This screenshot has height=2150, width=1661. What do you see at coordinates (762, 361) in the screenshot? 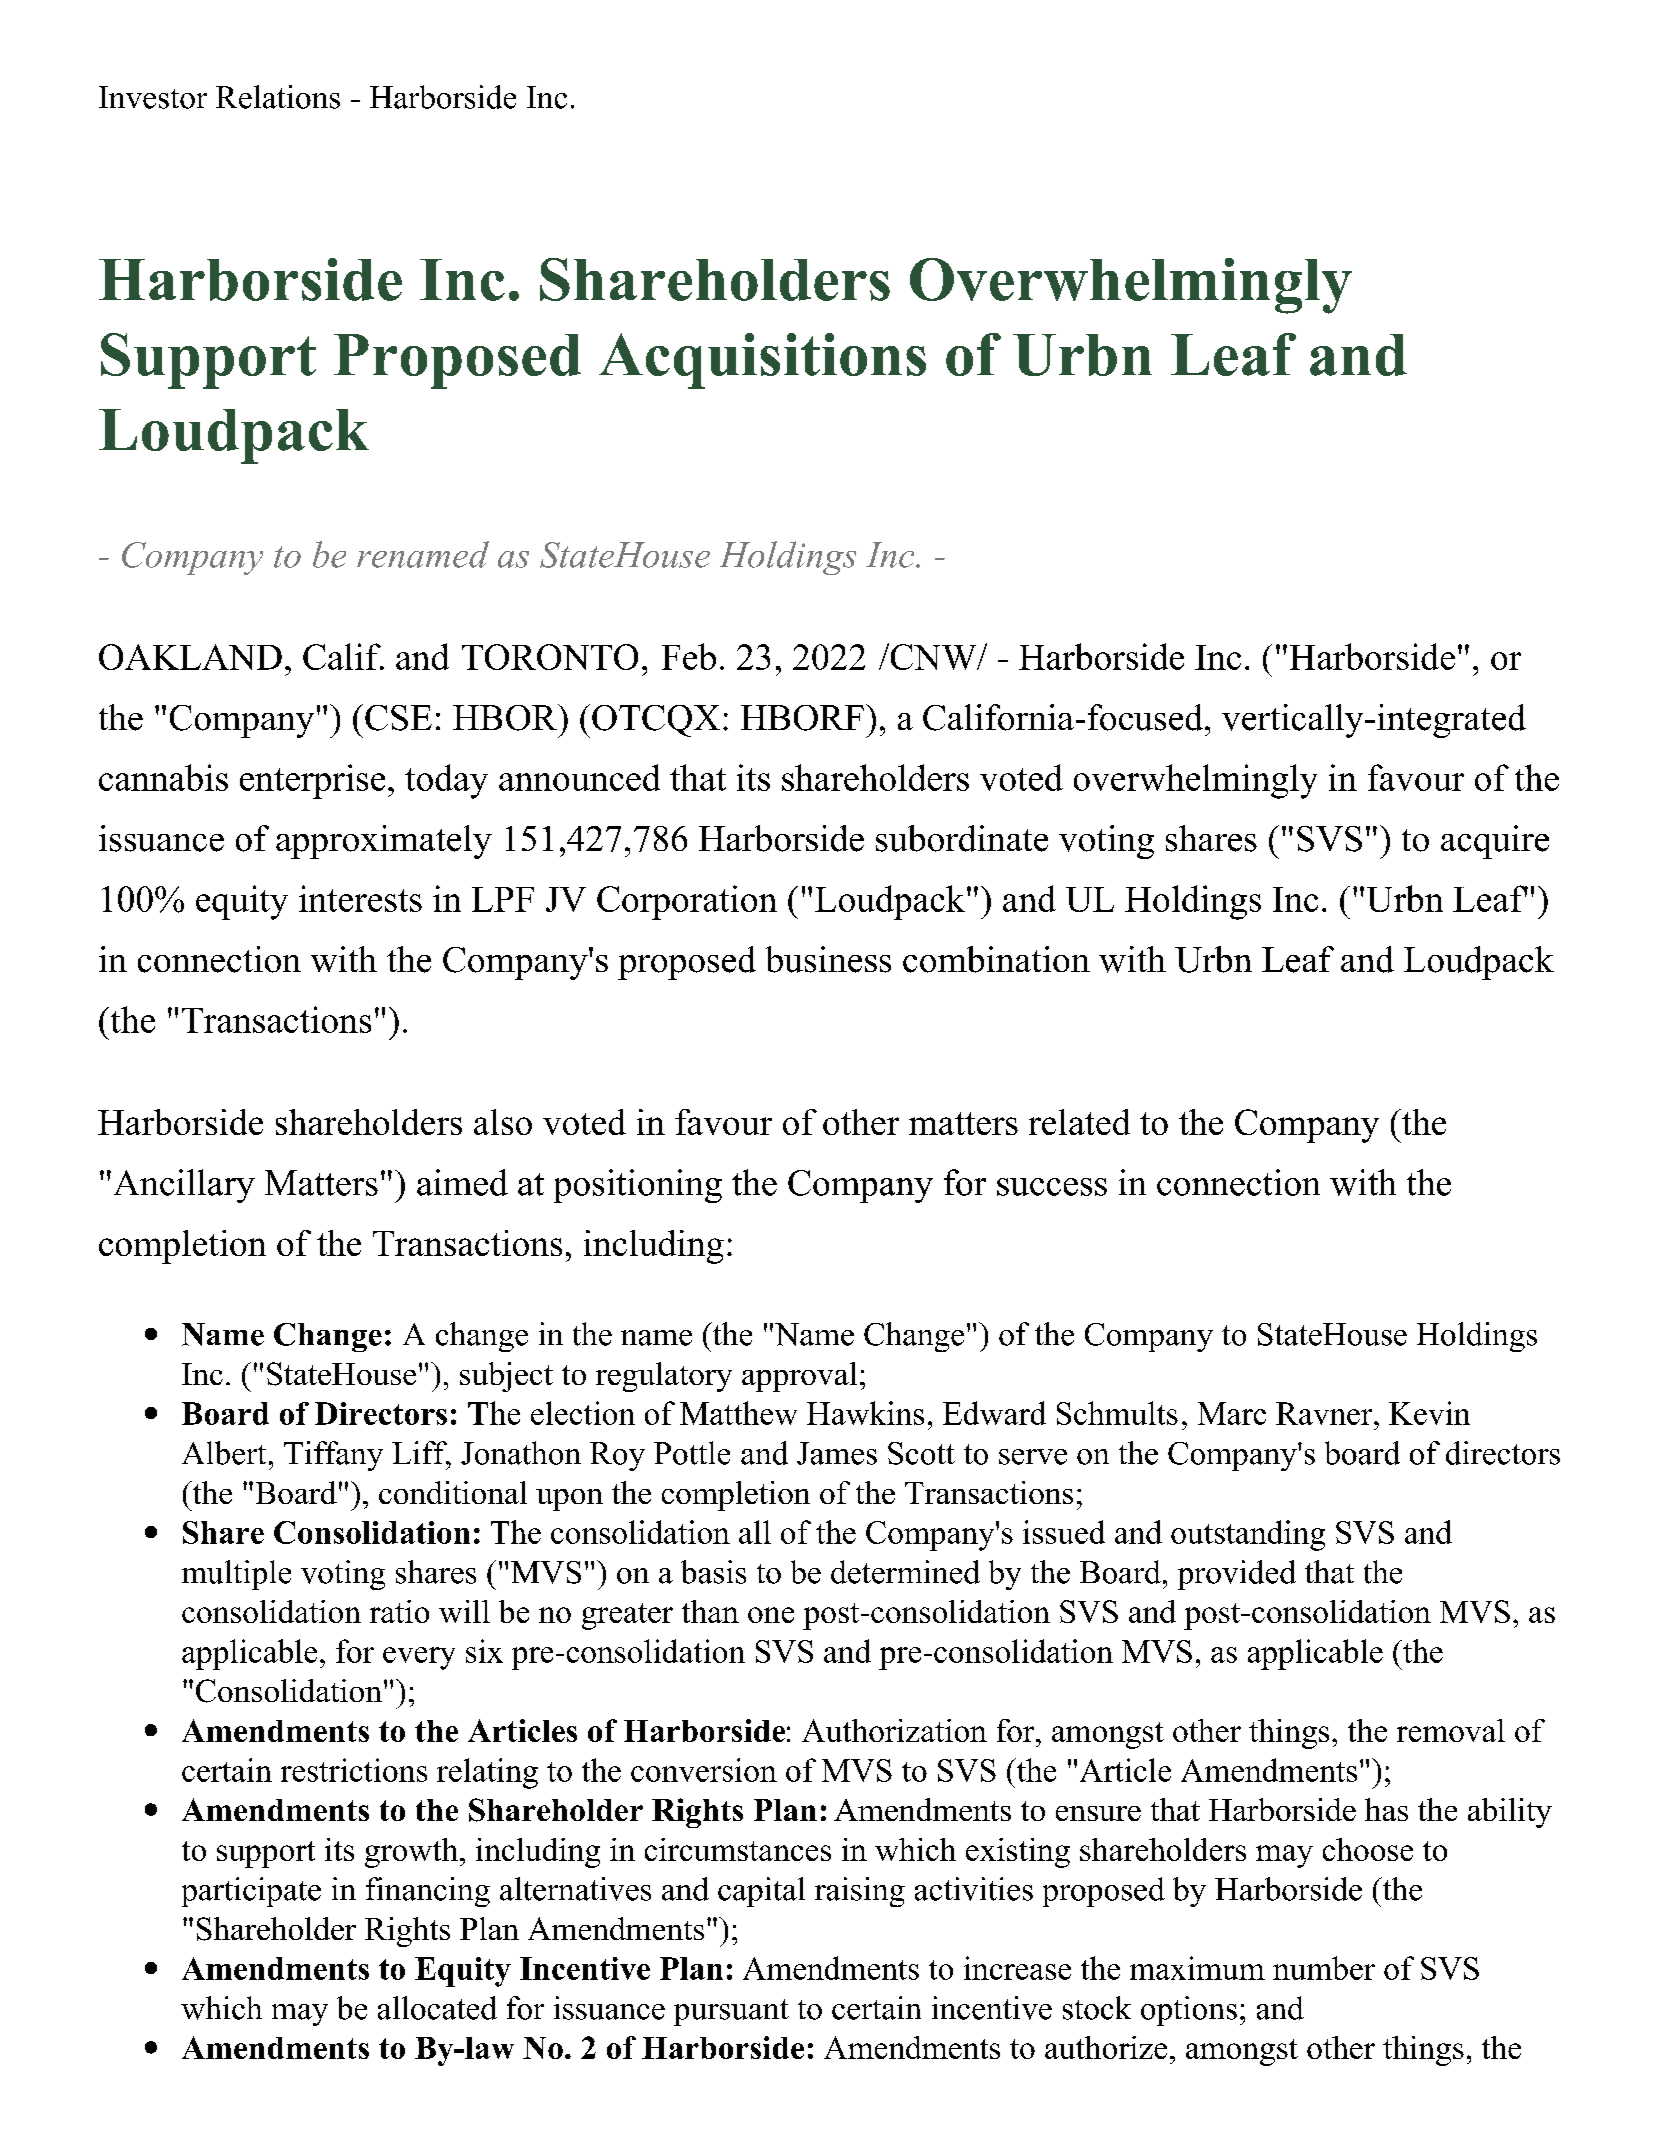
I see `Acquisitions` at bounding box center [762, 361].
